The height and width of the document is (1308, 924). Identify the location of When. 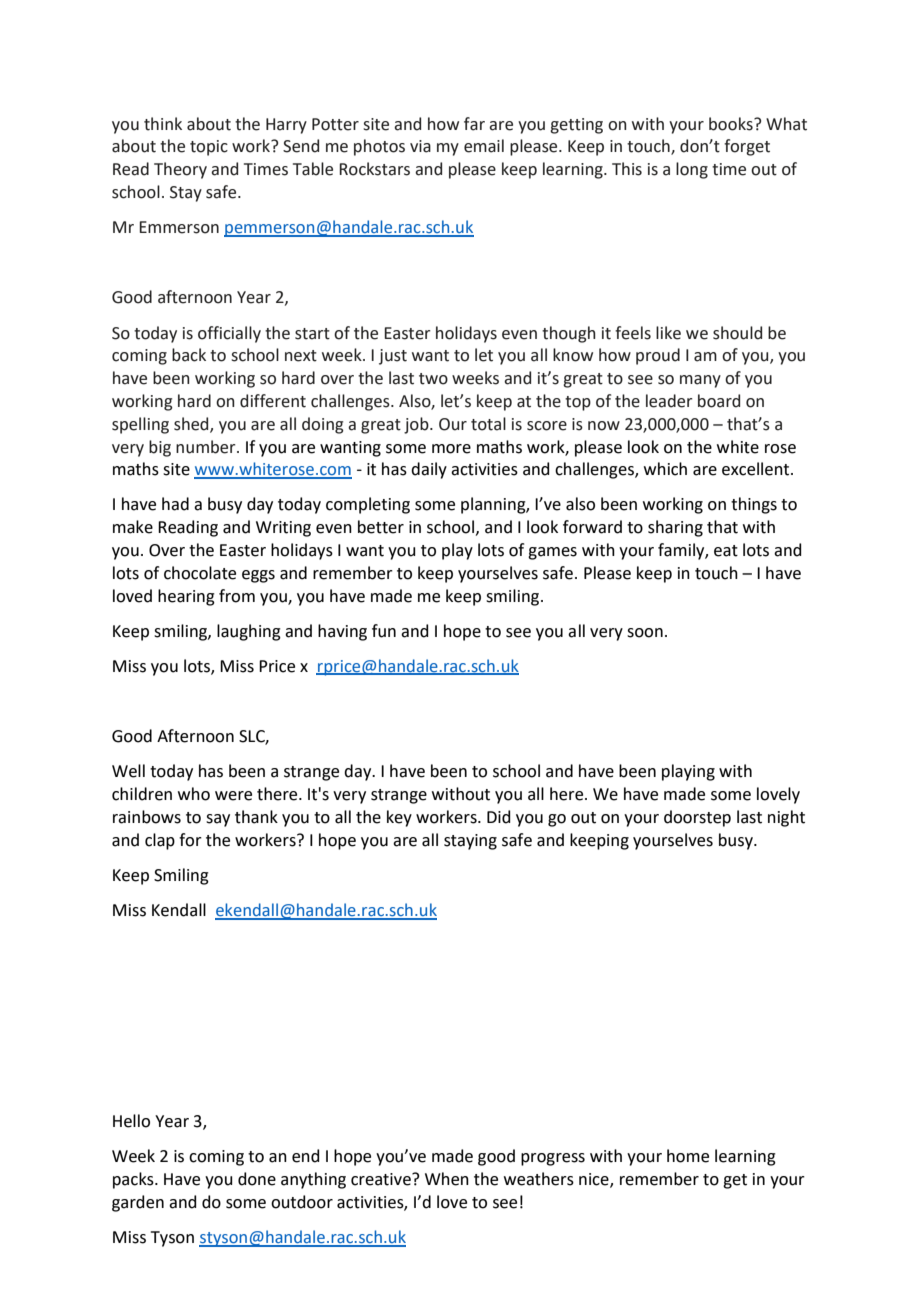
(447, 1179).
